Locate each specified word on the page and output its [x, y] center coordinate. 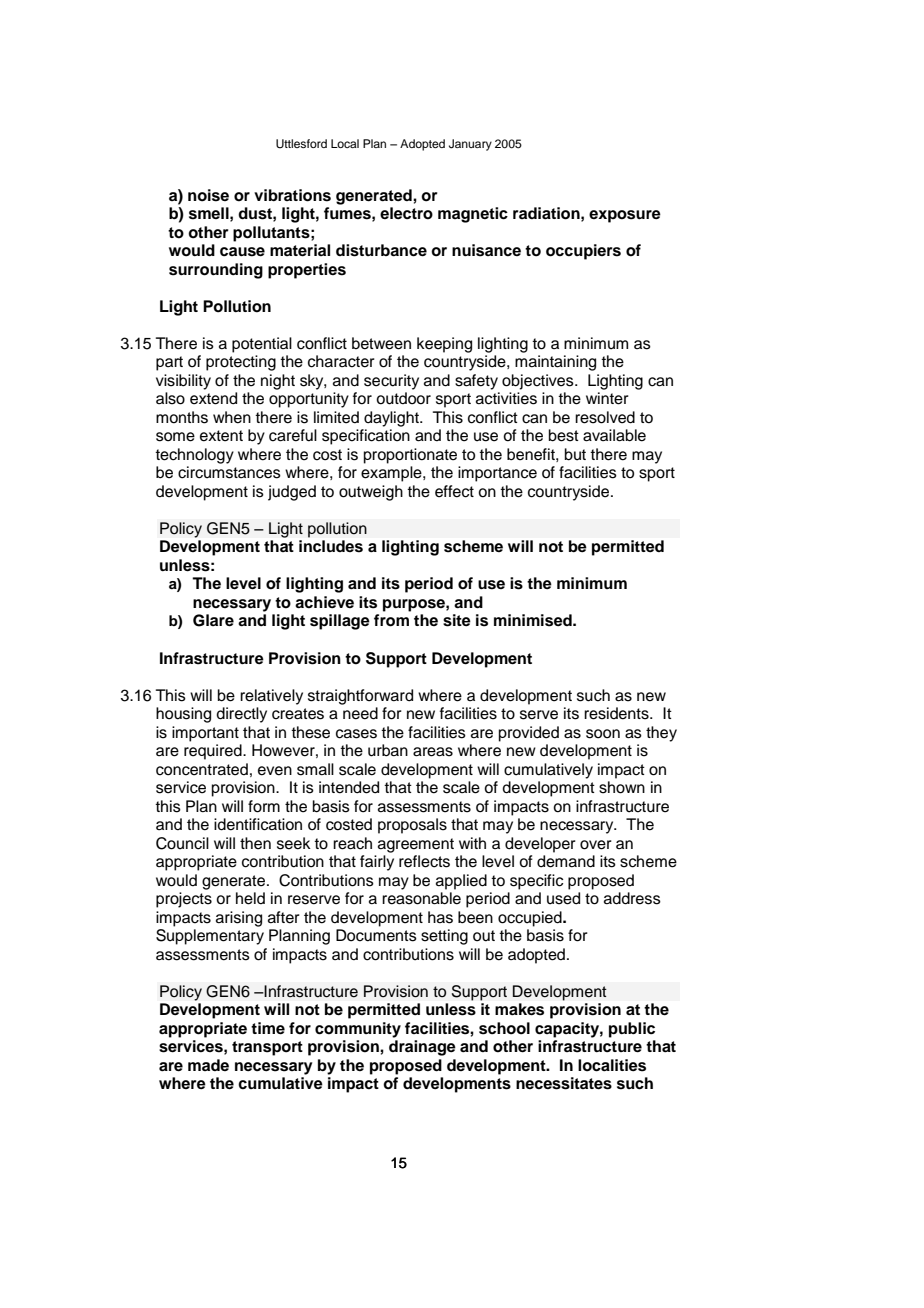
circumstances [229, 472]
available [614, 435]
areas [433, 752]
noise [208, 195]
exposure [625, 216]
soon [603, 734]
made [208, 1065]
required [214, 752]
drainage [422, 1048]
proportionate [410, 456]
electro [406, 213]
